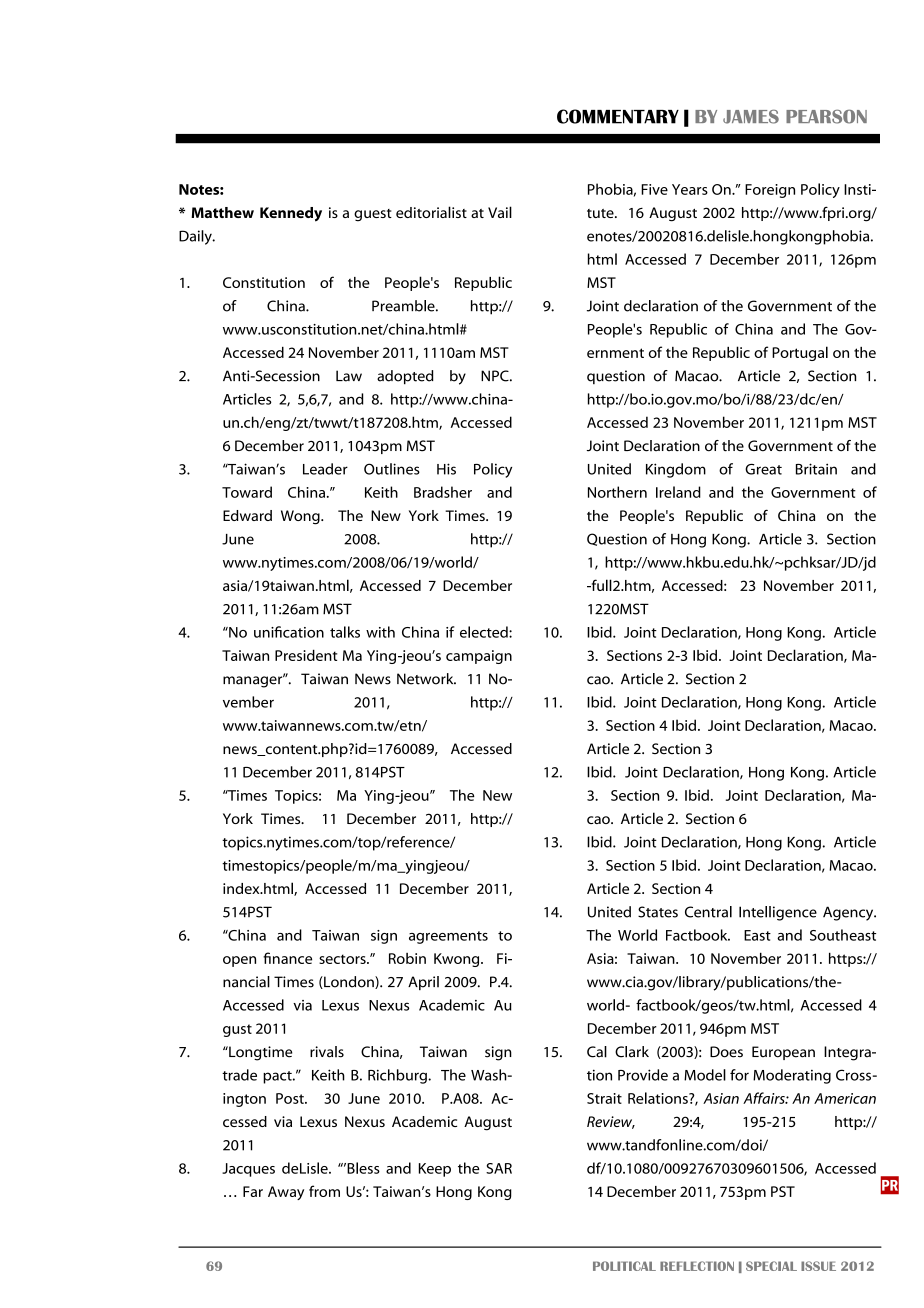  Describe the element at coordinates (479, 657) in the screenshot. I see `campaign` at that location.
